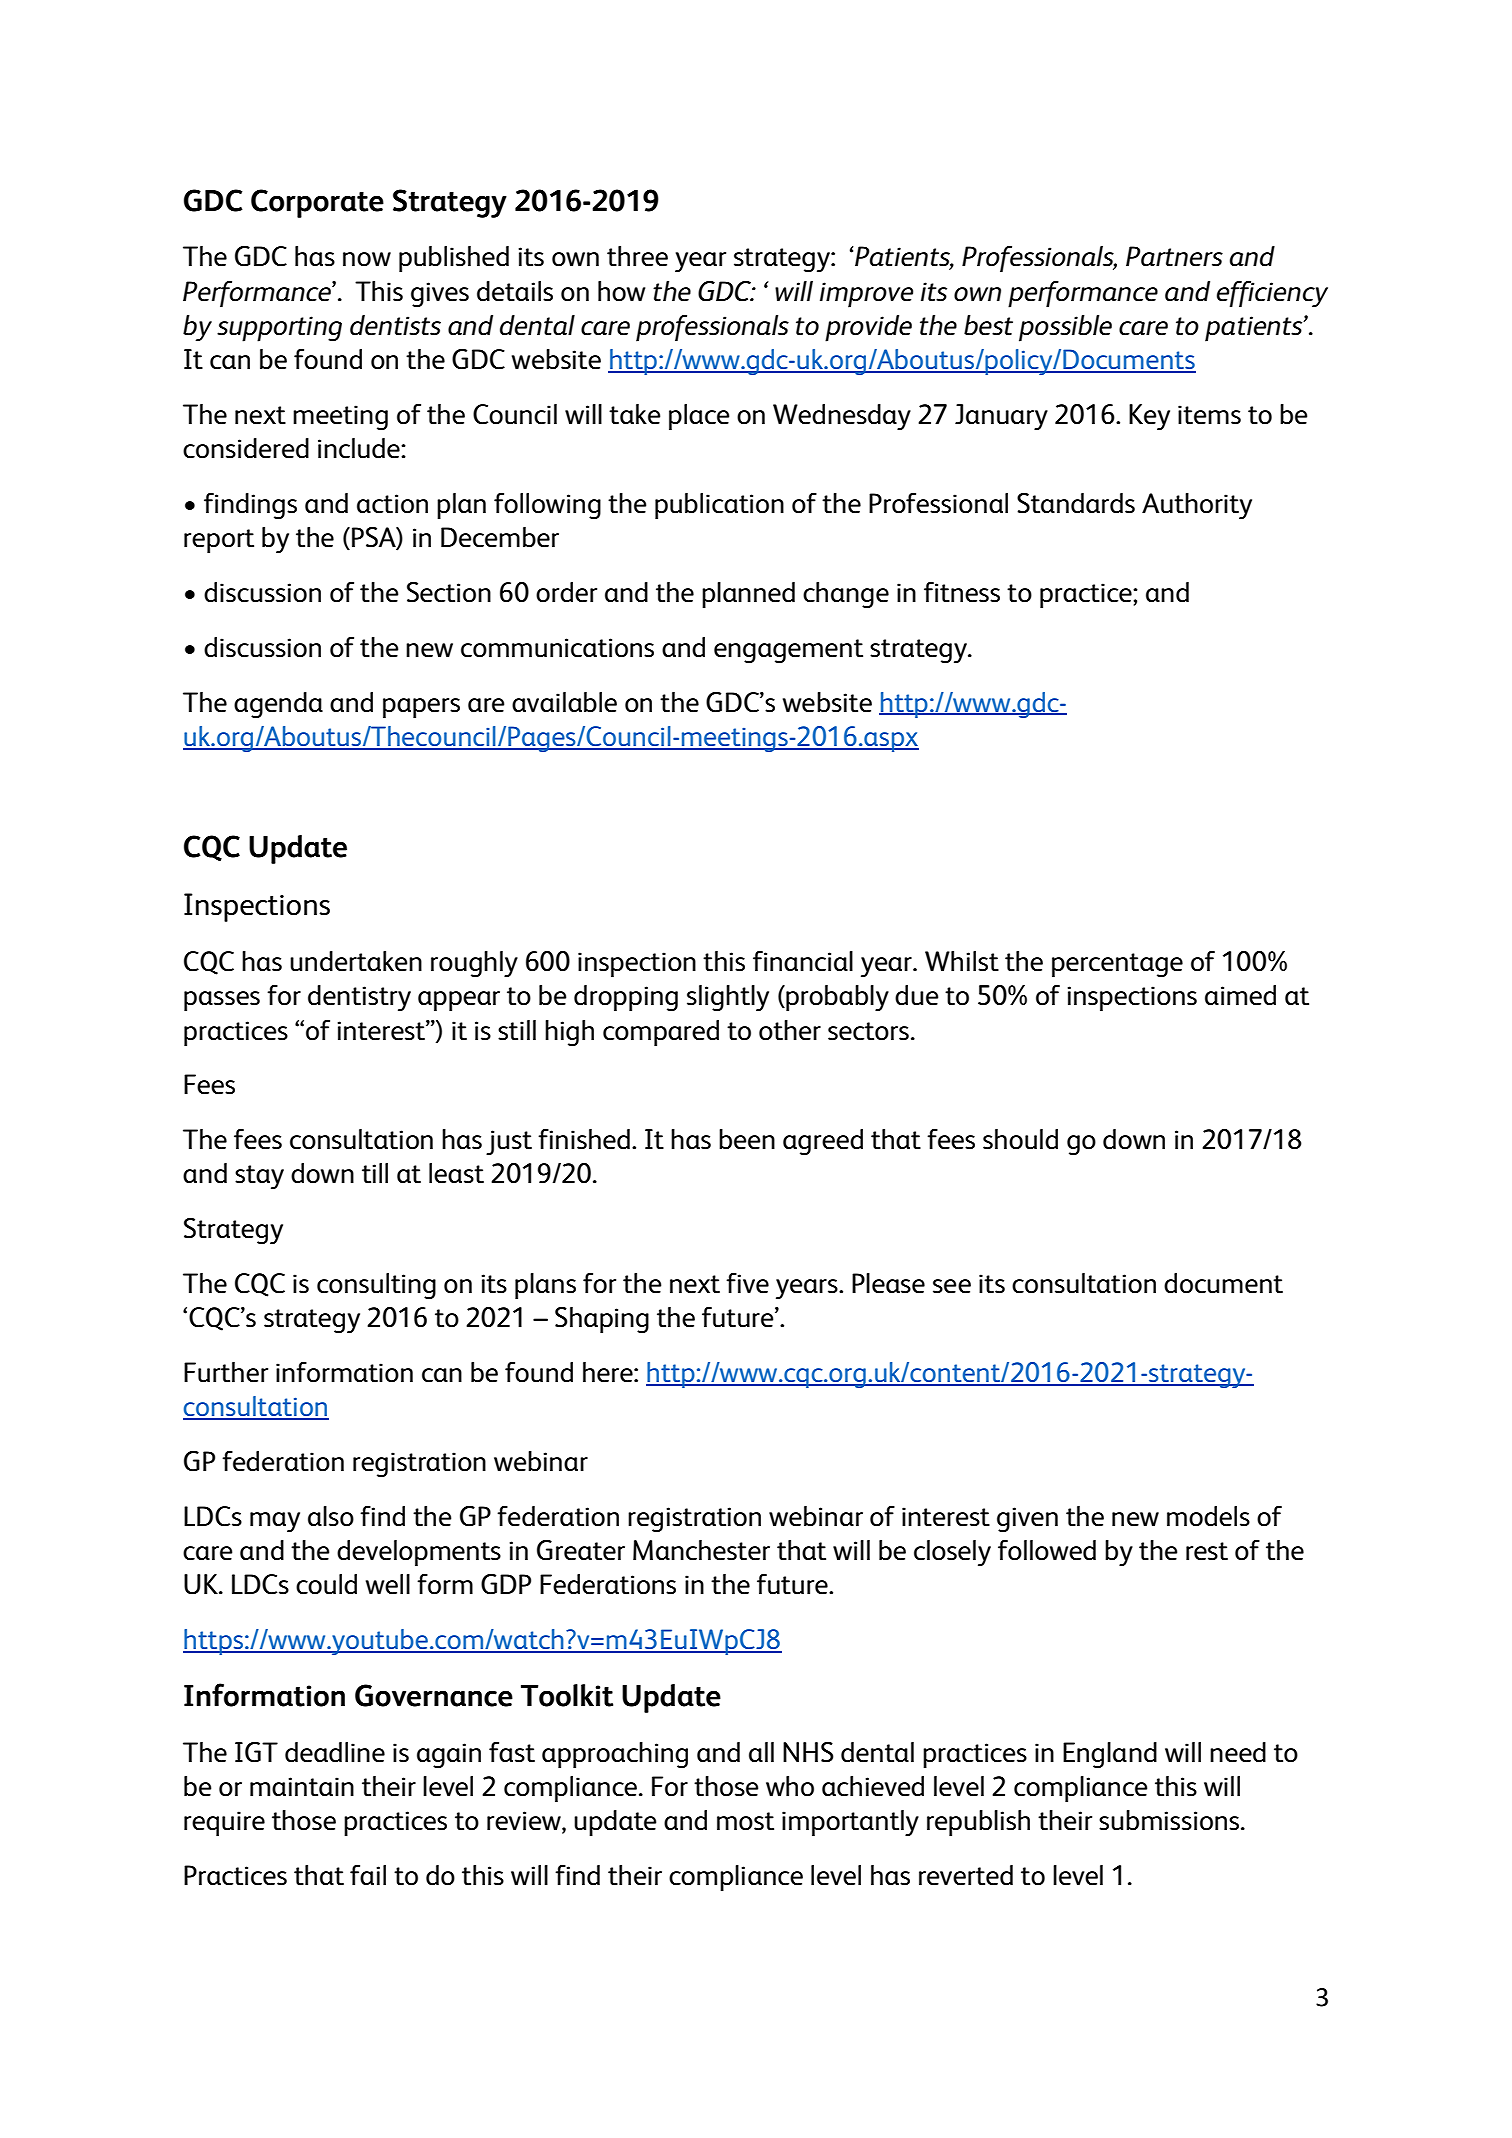 The height and width of the screenshot is (2138, 1512). What do you see at coordinates (637, 256) in the screenshot?
I see `three` at bounding box center [637, 256].
